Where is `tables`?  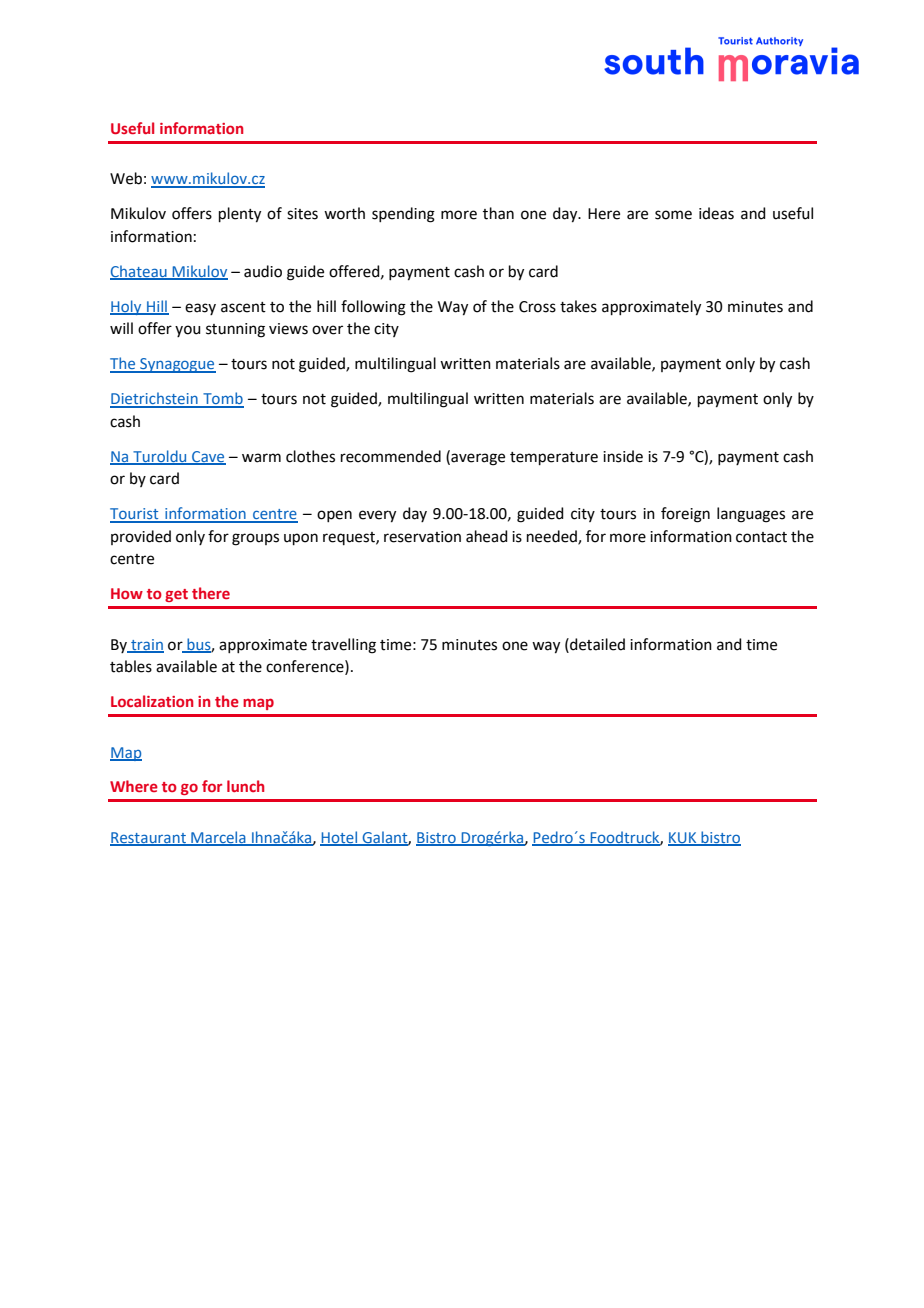 tables is located at coordinates (131, 666).
